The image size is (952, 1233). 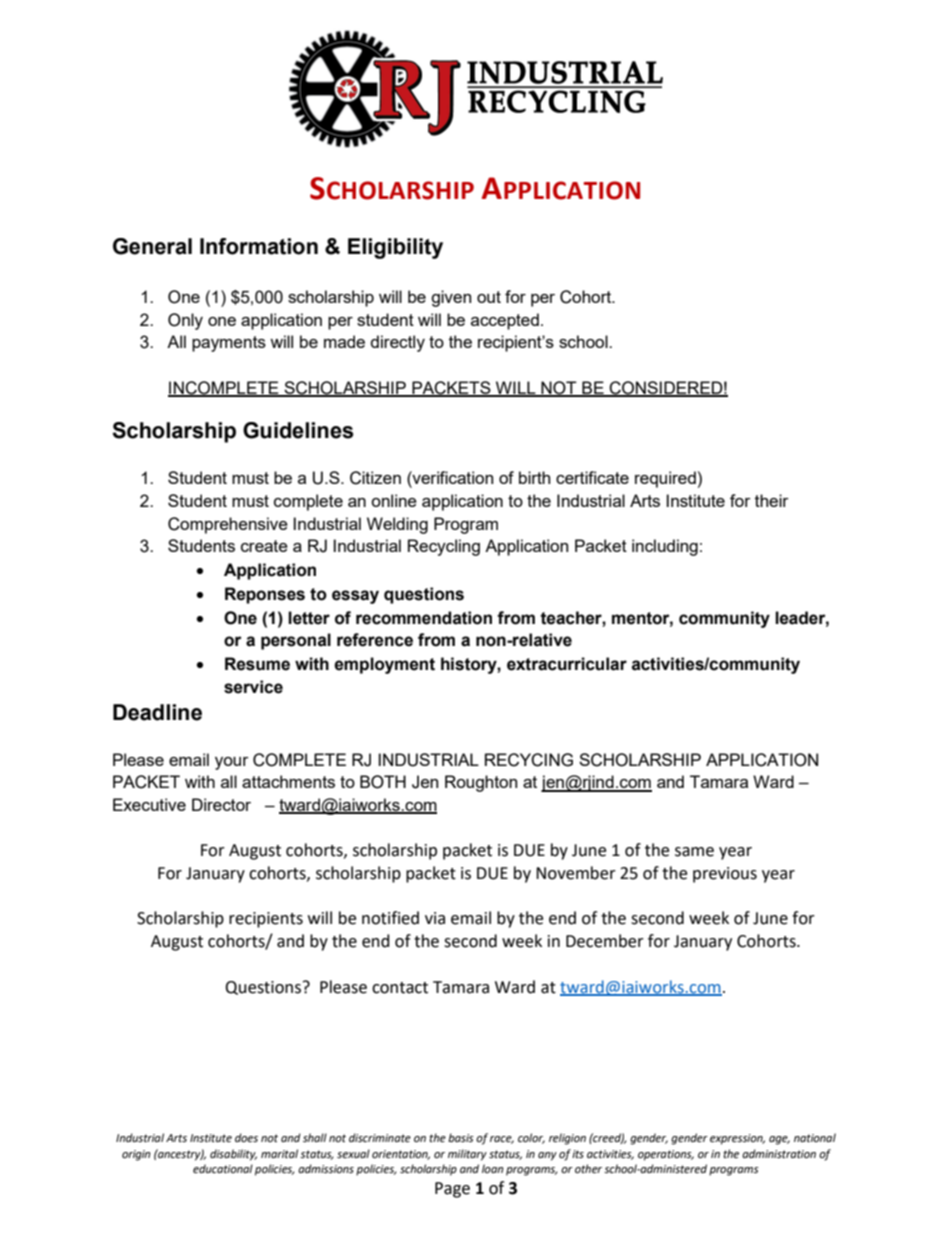 What do you see at coordinates (467, 1155) in the screenshot?
I see `military` at bounding box center [467, 1155].
